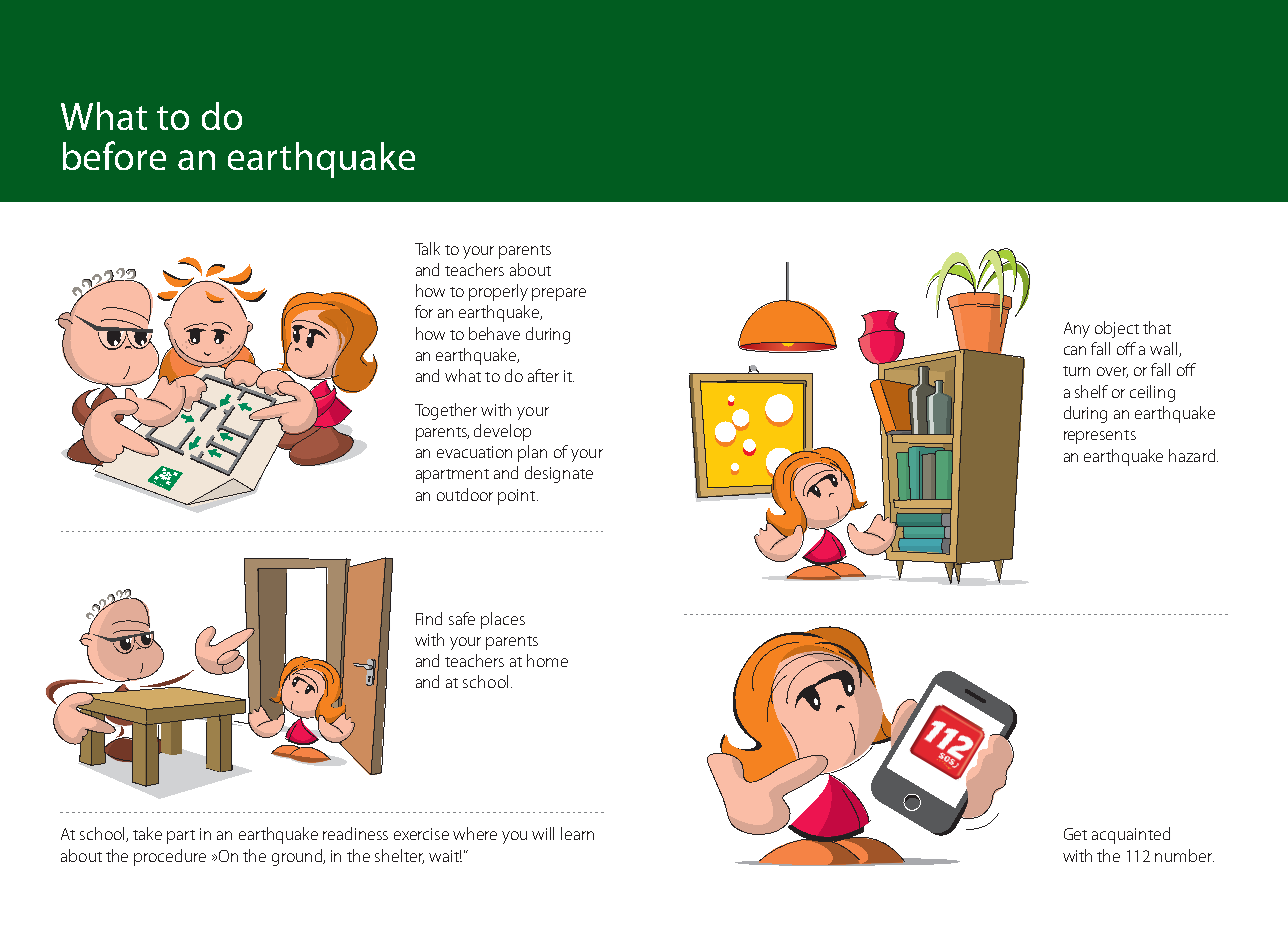  What do you see at coordinates (543, 375) in the document?
I see `after` at bounding box center [543, 375].
